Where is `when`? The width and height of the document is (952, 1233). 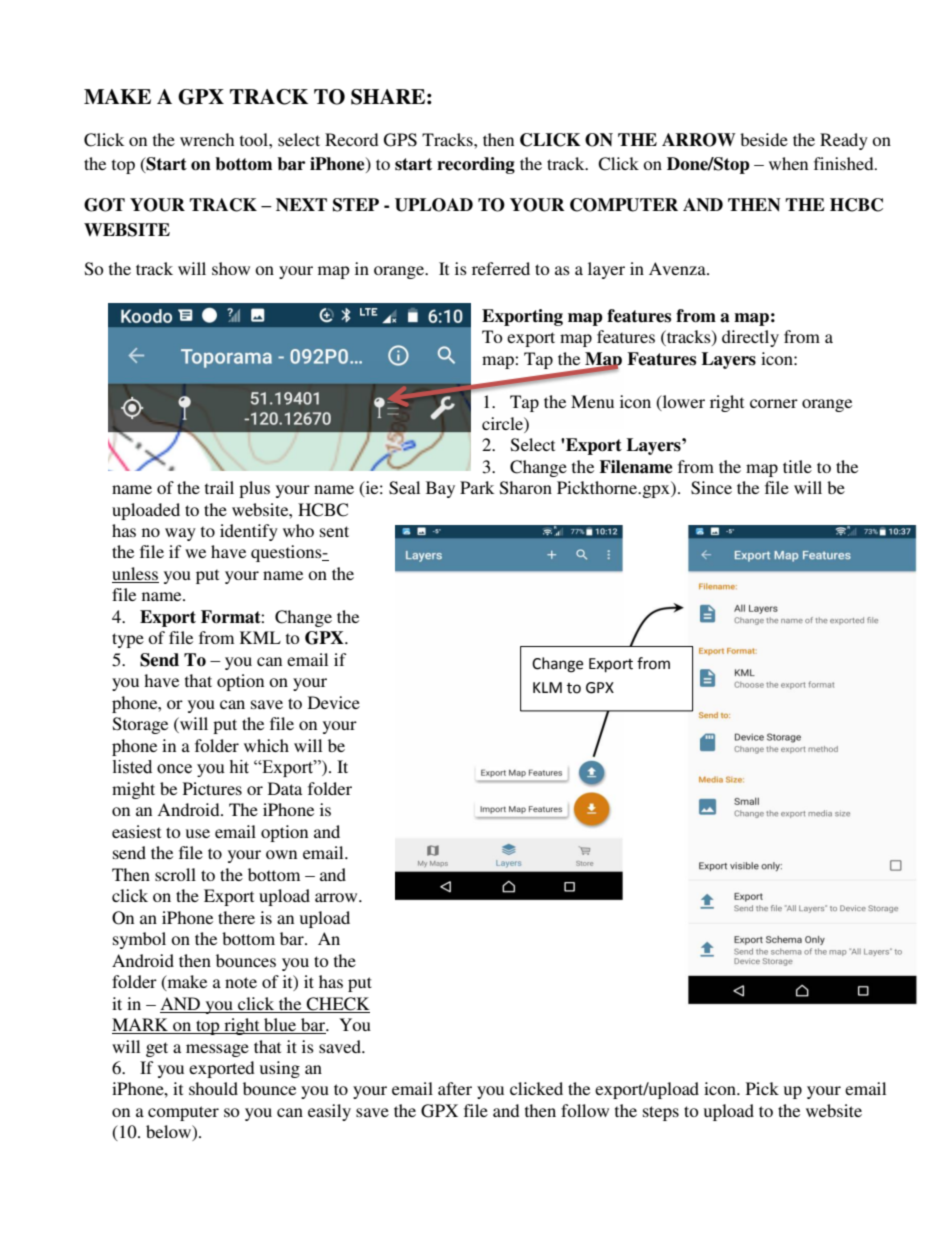 when is located at coordinates (788, 163).
